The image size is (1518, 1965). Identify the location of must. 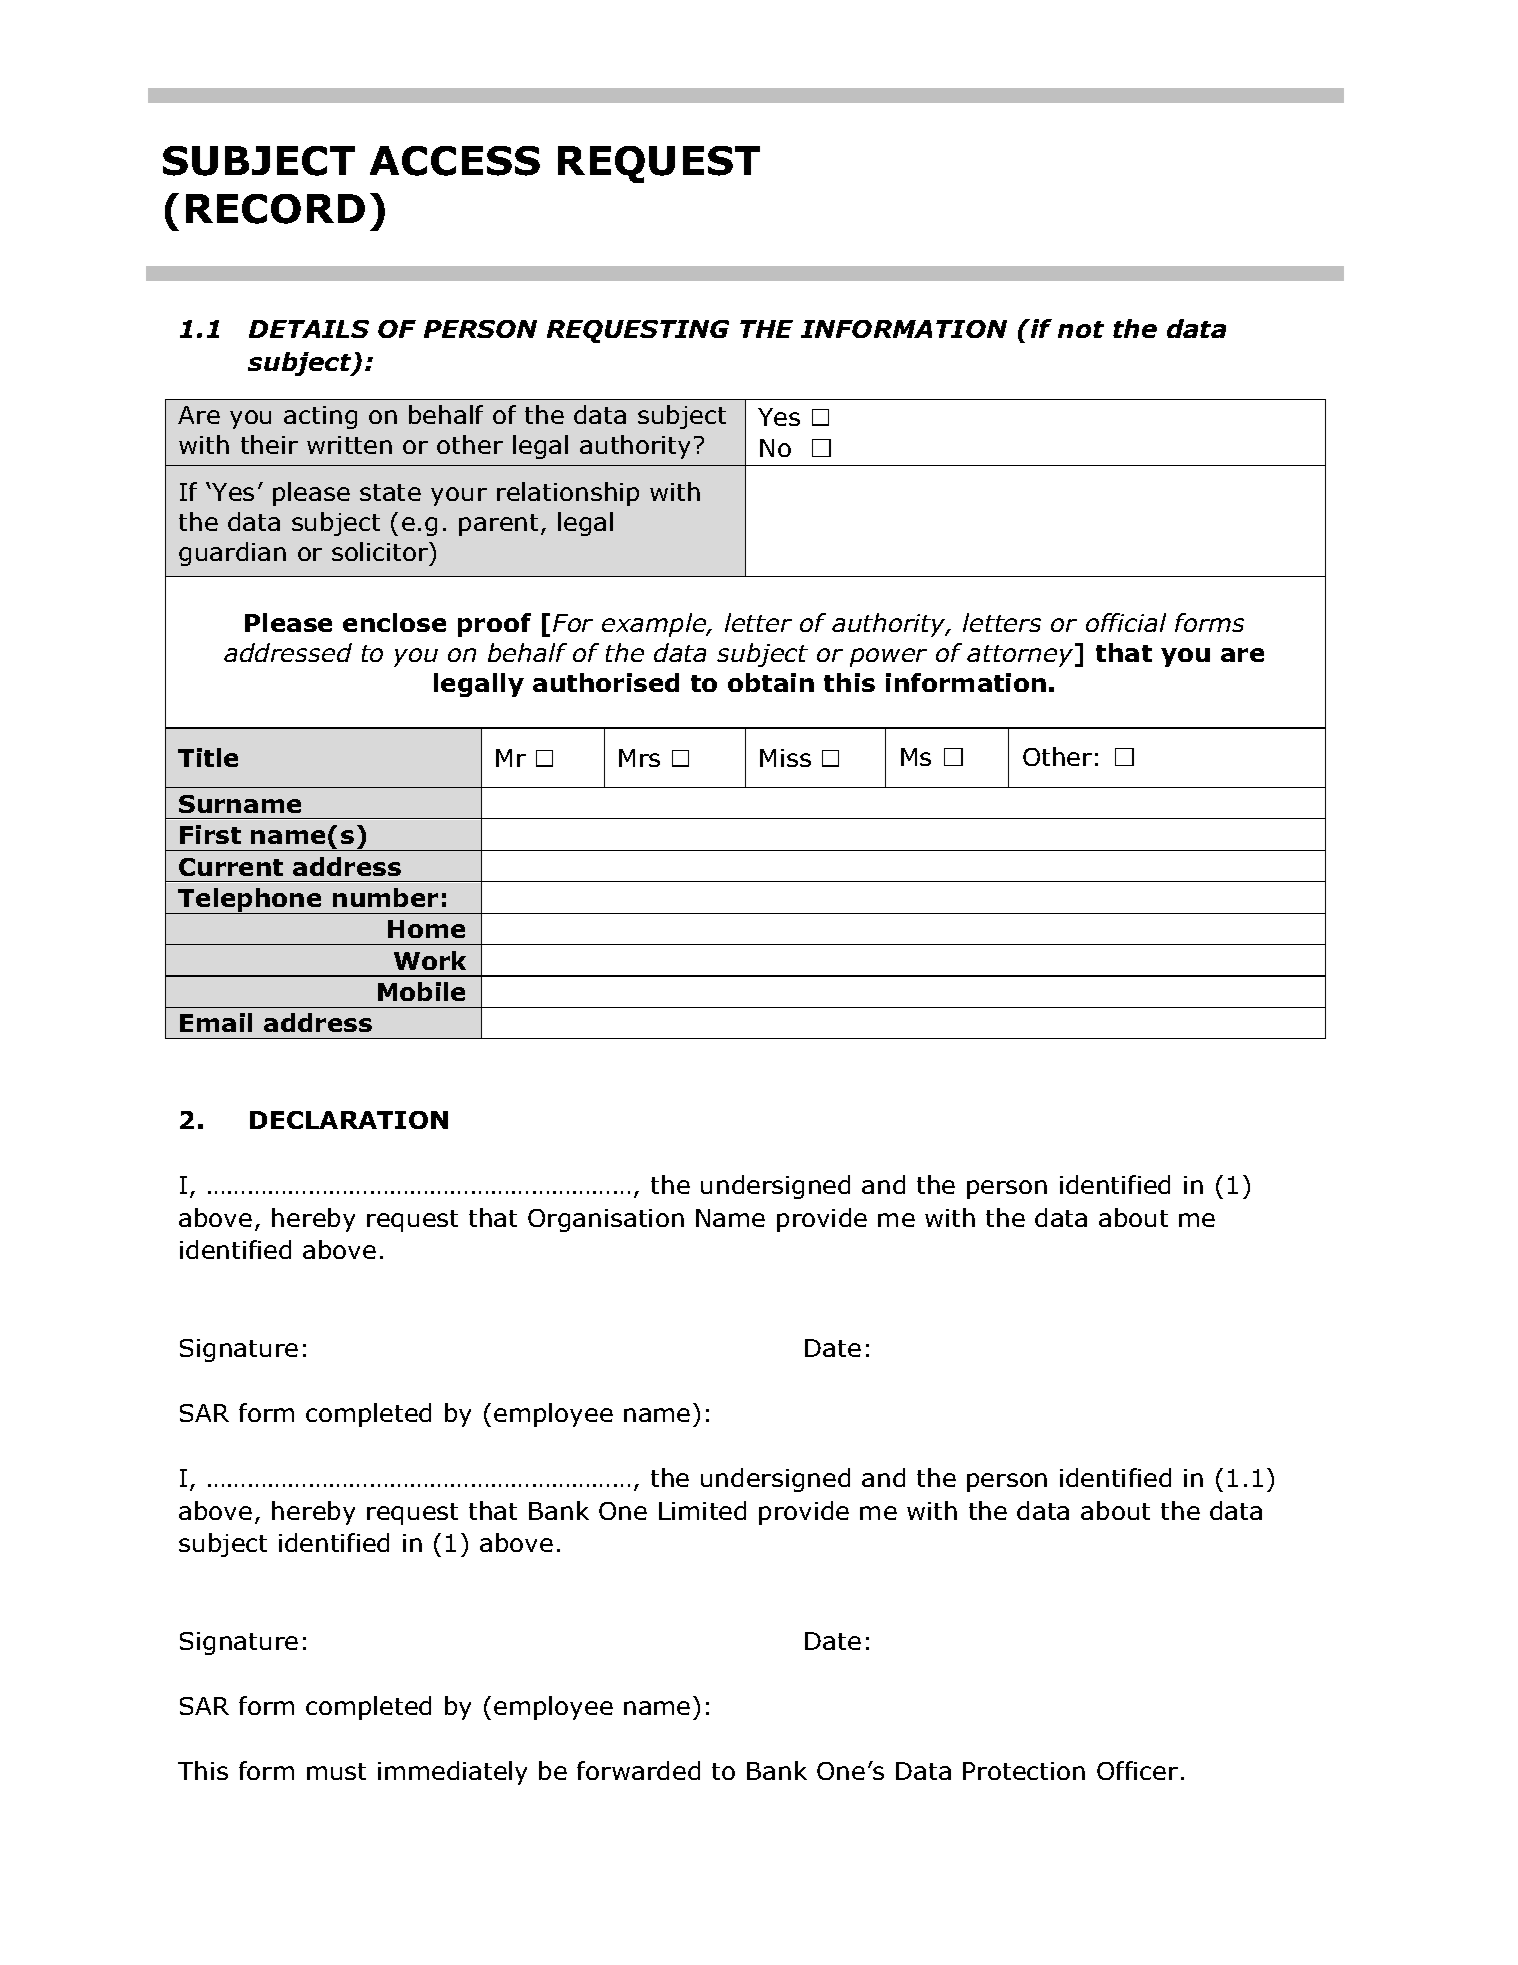
(336, 1771).
